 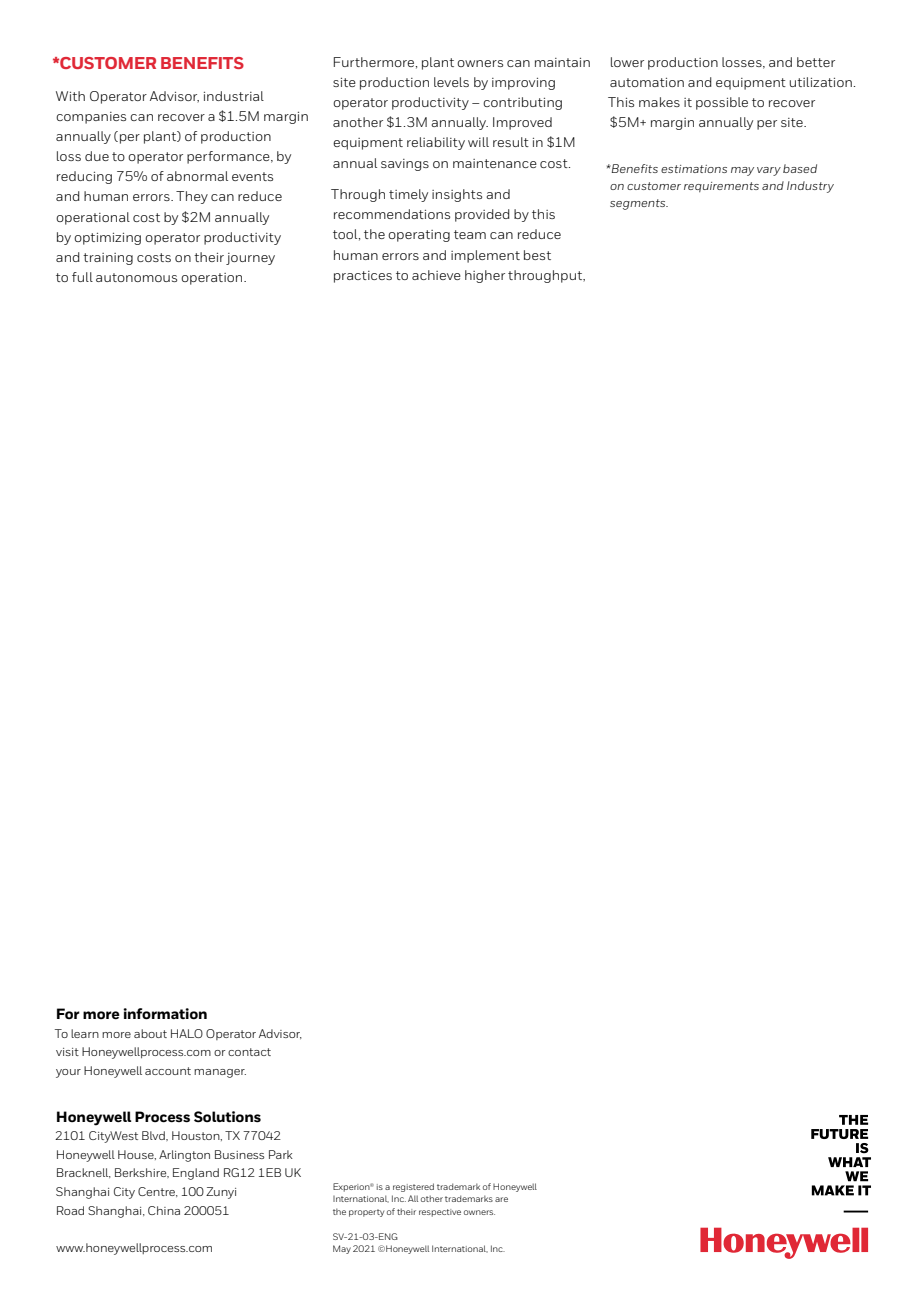 I want to click on levels, so click(x=451, y=82).
